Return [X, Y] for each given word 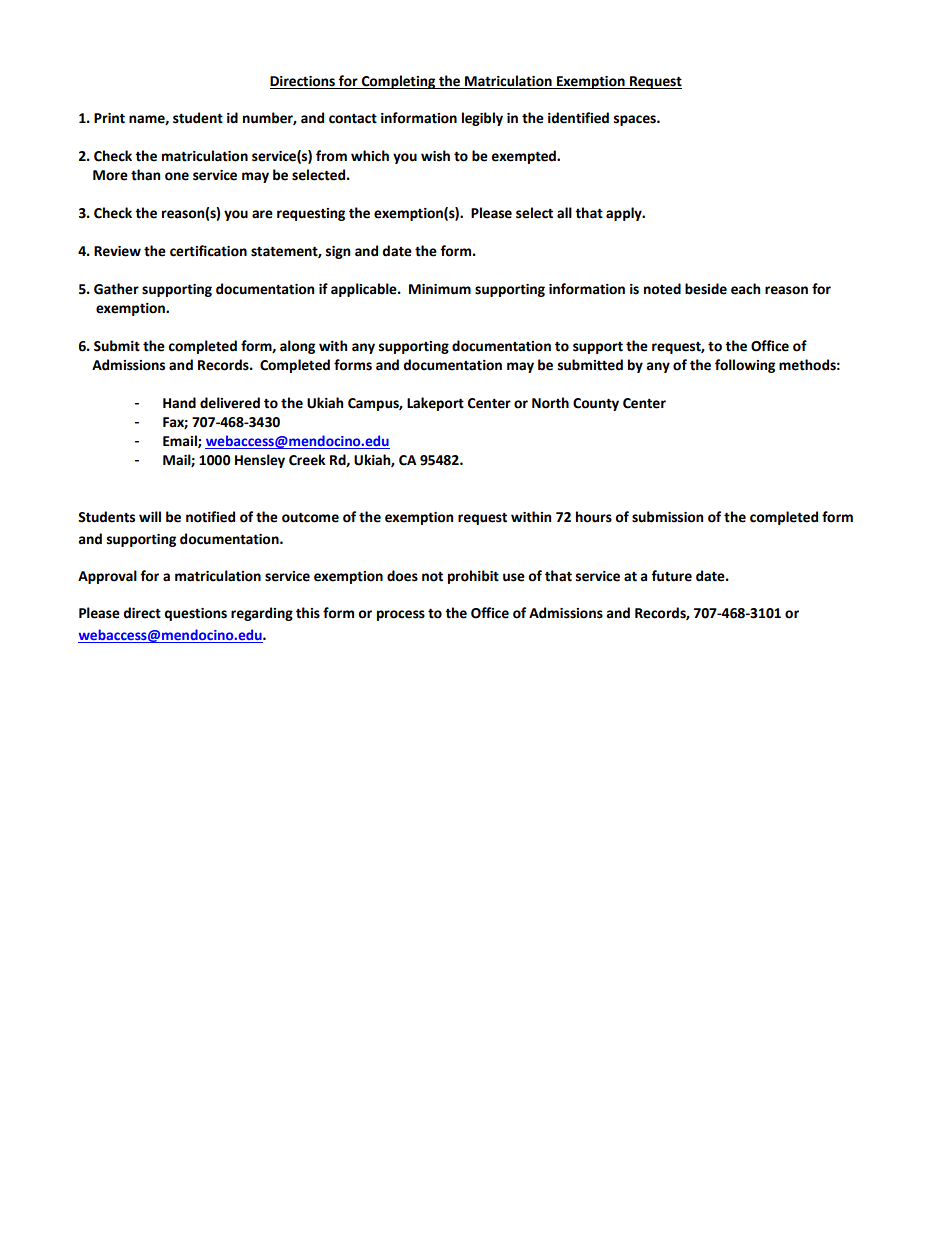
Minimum [440, 289]
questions [195, 614]
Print [109, 118]
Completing [399, 82]
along [297, 347]
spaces [636, 120]
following [745, 366]
